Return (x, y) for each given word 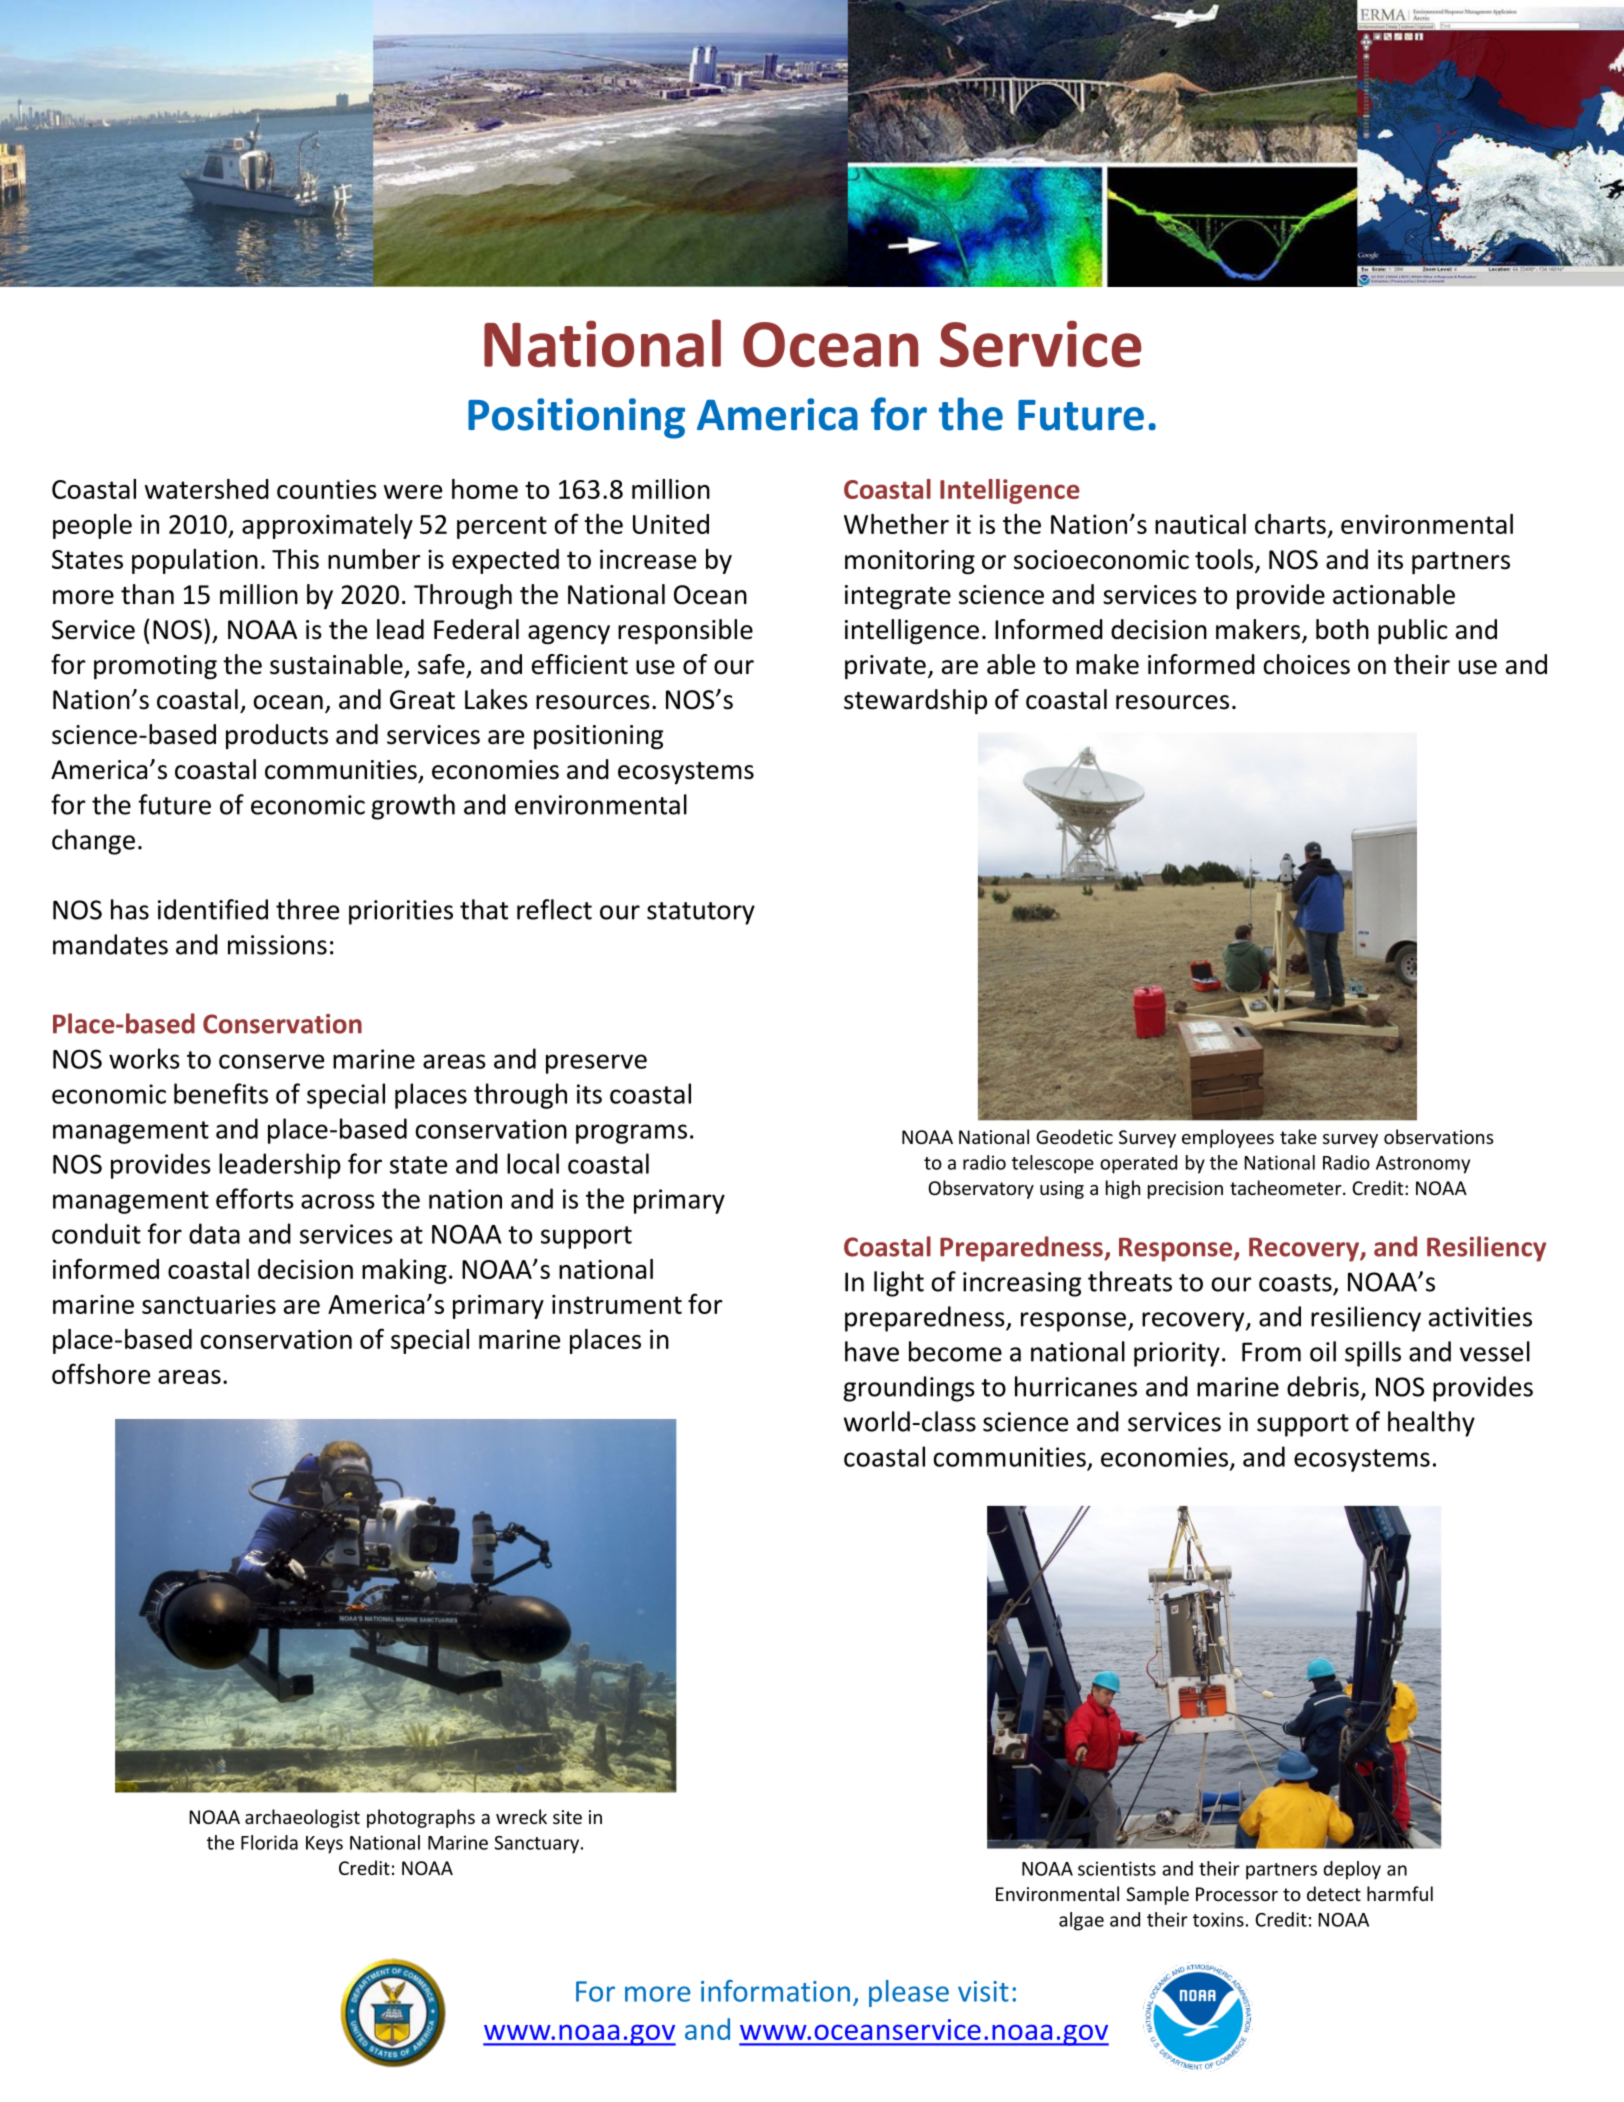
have (872, 1351)
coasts (1295, 1283)
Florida (269, 1842)
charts (1290, 524)
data (214, 1233)
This (295, 559)
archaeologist (302, 1818)
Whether (896, 524)
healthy (1431, 1424)
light (899, 1284)
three (307, 909)
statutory (701, 913)
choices (1306, 664)
